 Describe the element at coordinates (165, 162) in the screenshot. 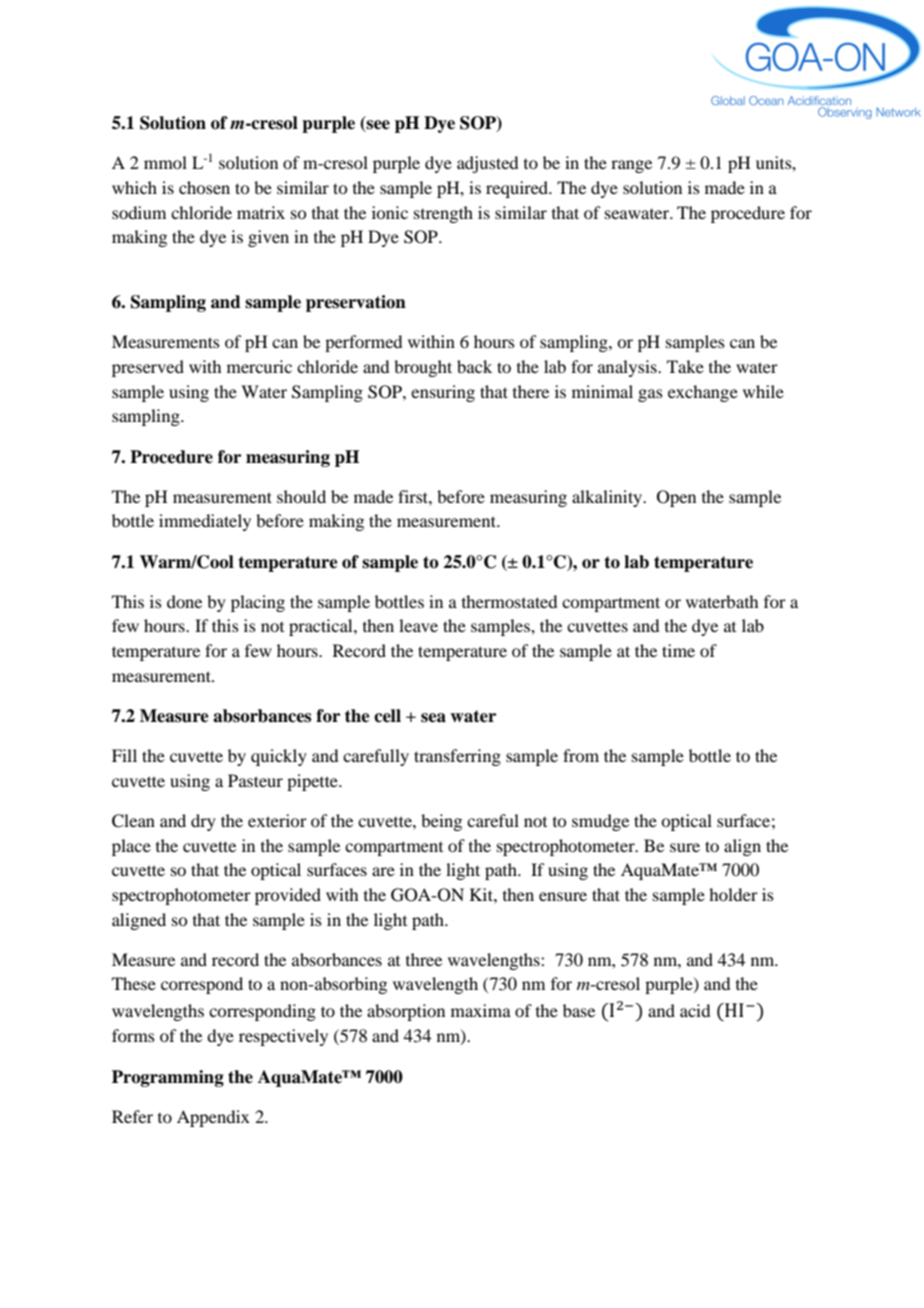

I see `mmol` at that location.
